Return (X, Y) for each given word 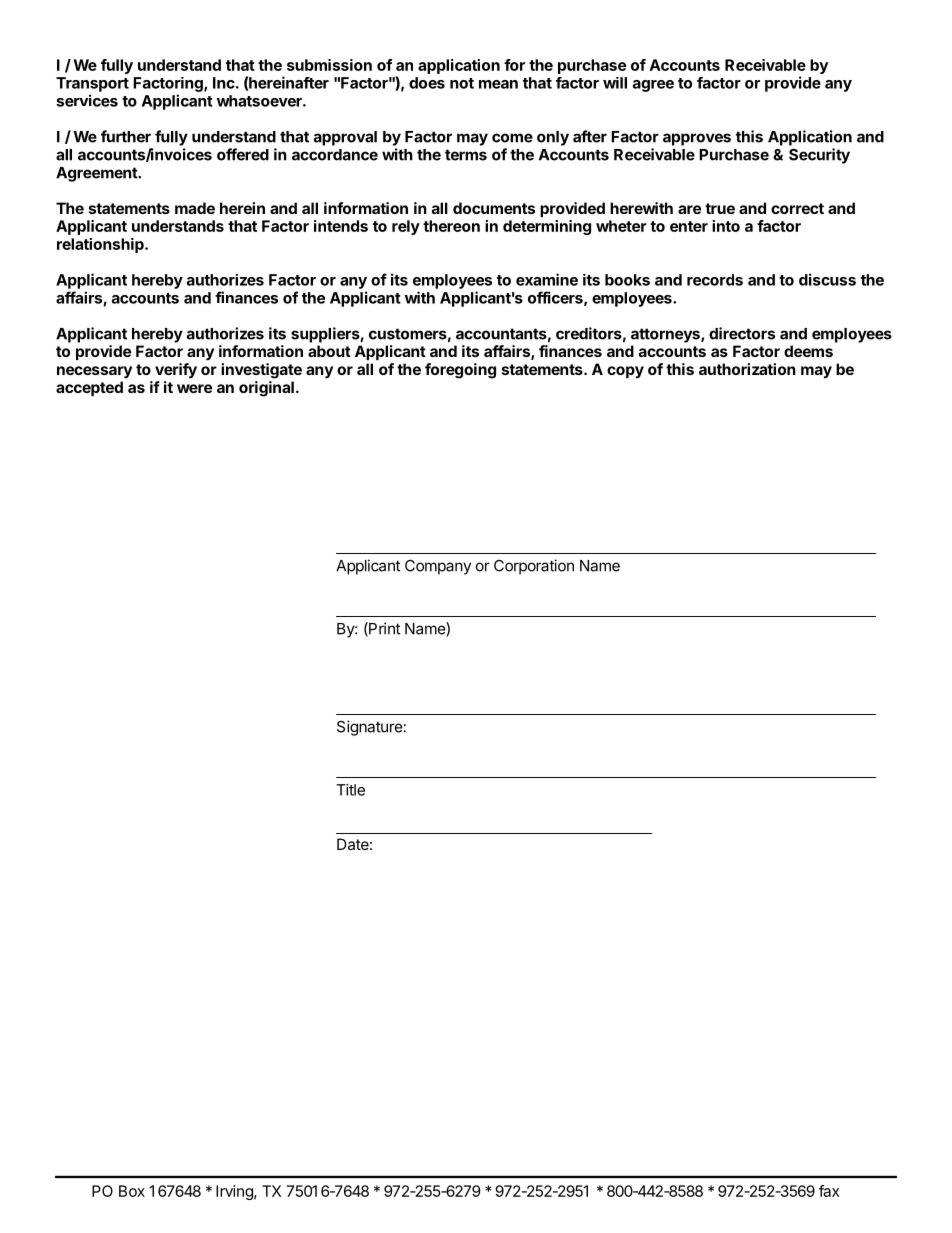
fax (829, 1191)
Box (132, 1191)
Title (350, 790)
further (126, 136)
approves (697, 139)
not (462, 83)
